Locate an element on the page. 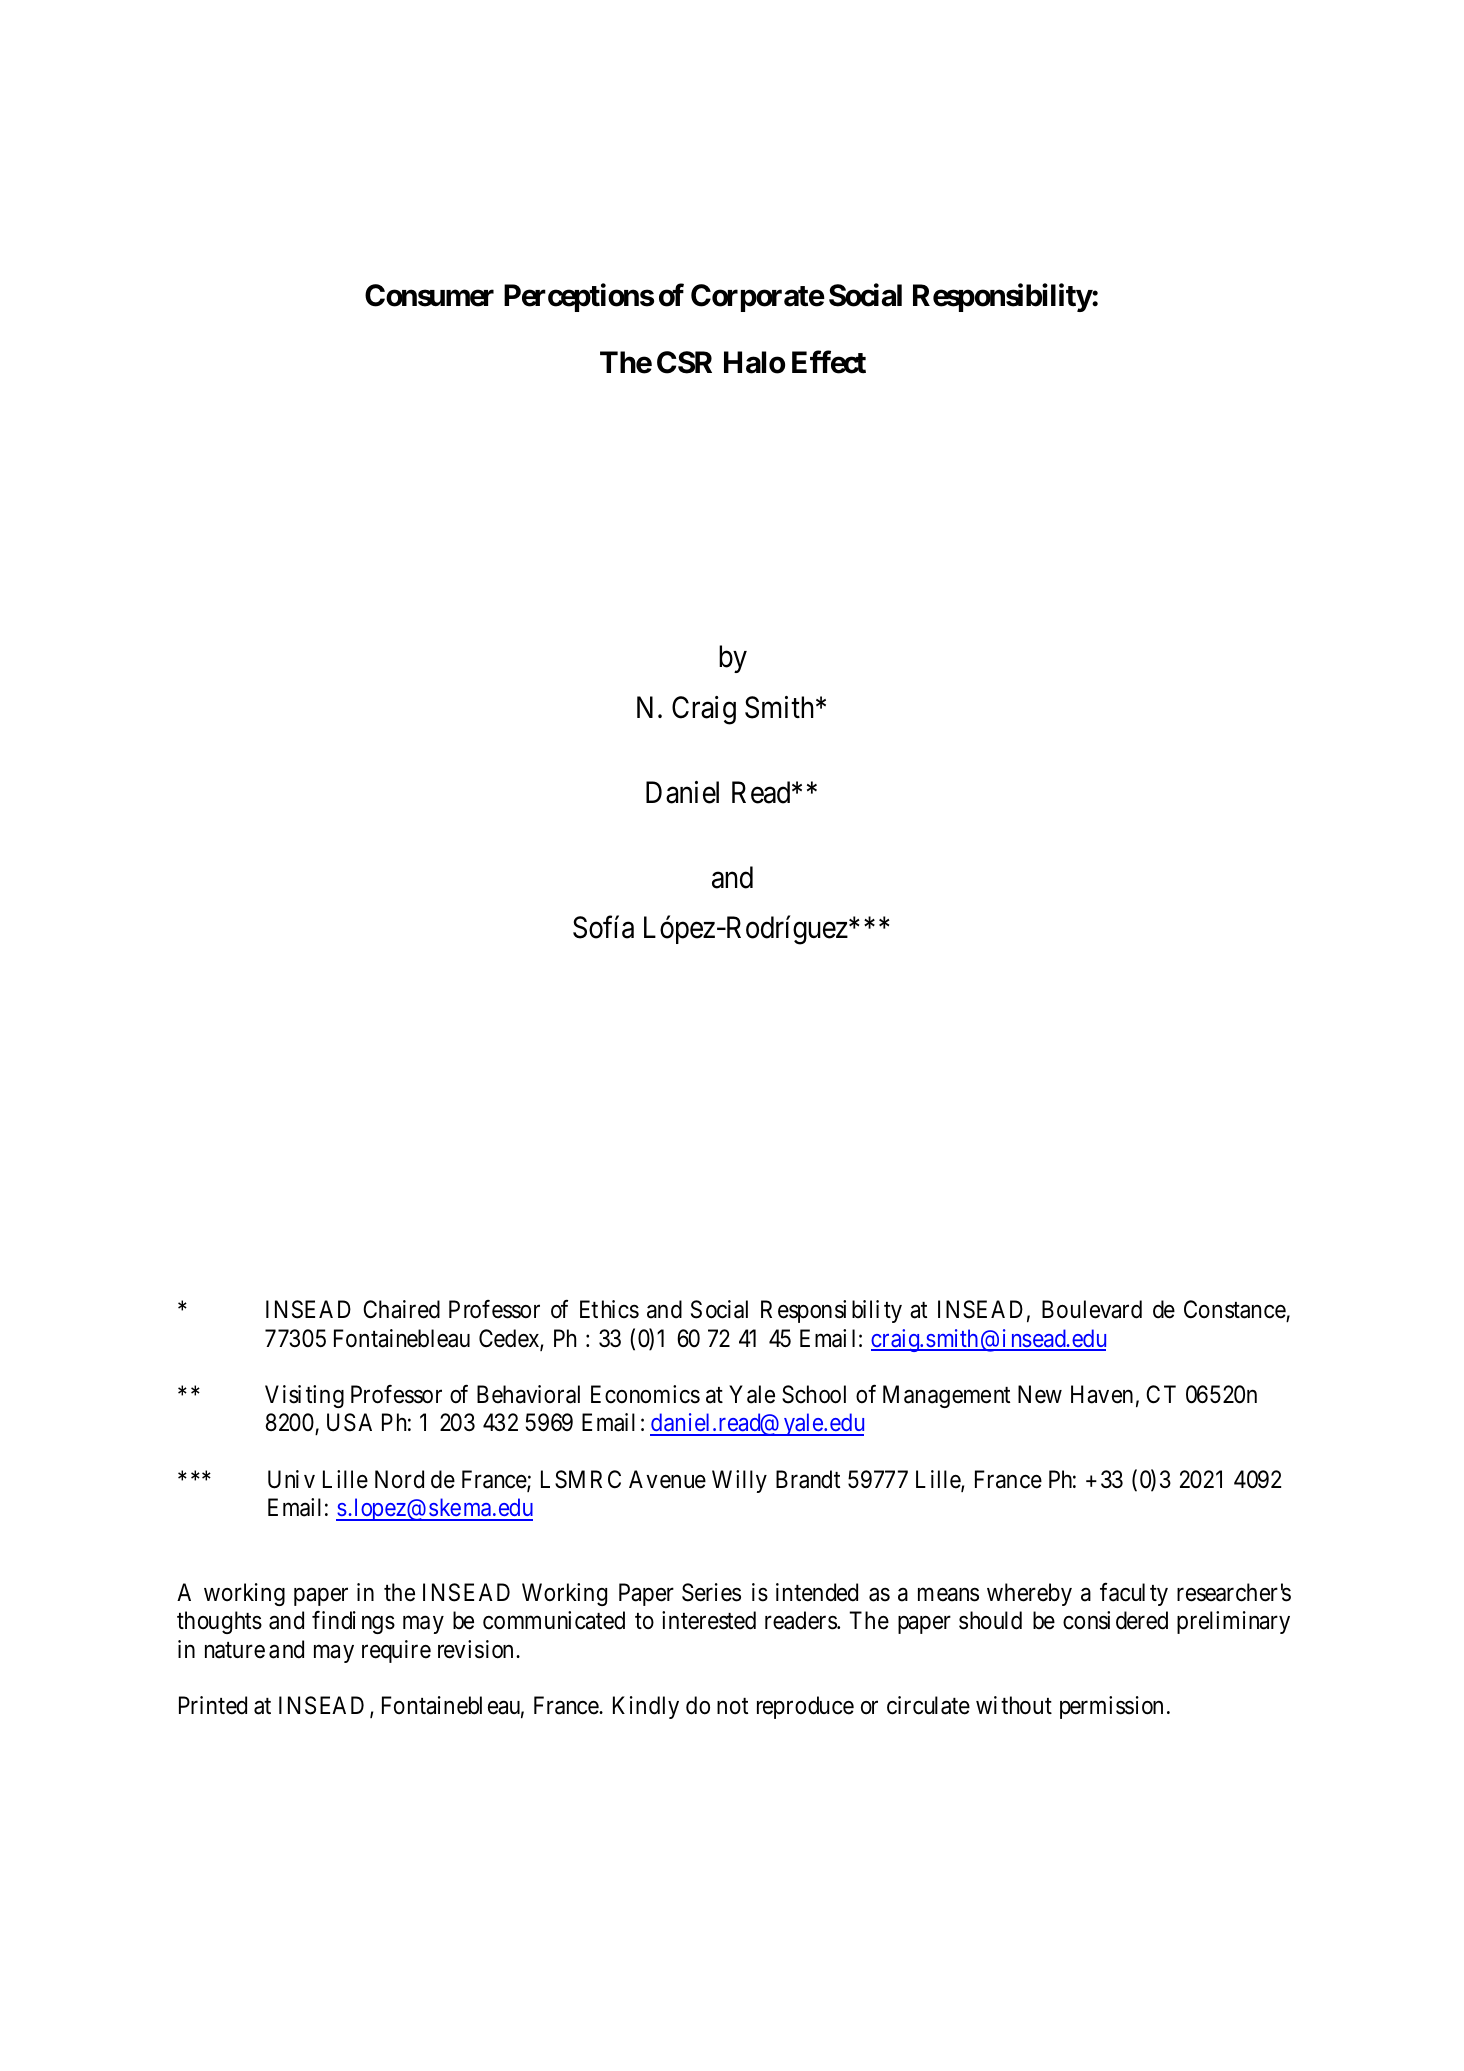 Image resolution: width=1464 pixels, height=2071 pixels. Economics is located at coordinates (645, 1394).
